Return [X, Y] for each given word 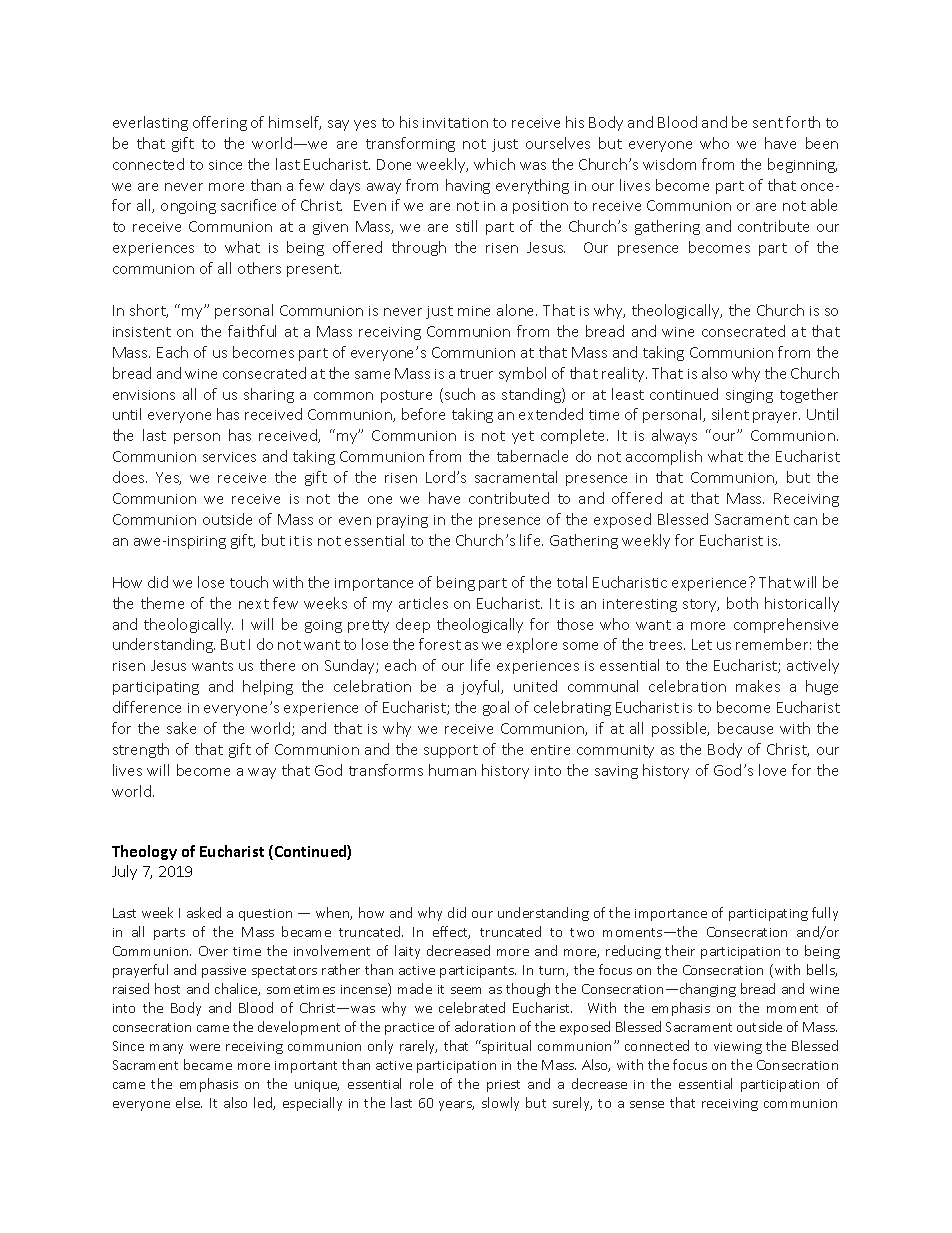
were [205, 1047]
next [254, 604]
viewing [738, 1048]
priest [503, 1086]
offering [220, 123]
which [494, 164]
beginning [802, 165]
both [742, 603]
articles [423, 603]
